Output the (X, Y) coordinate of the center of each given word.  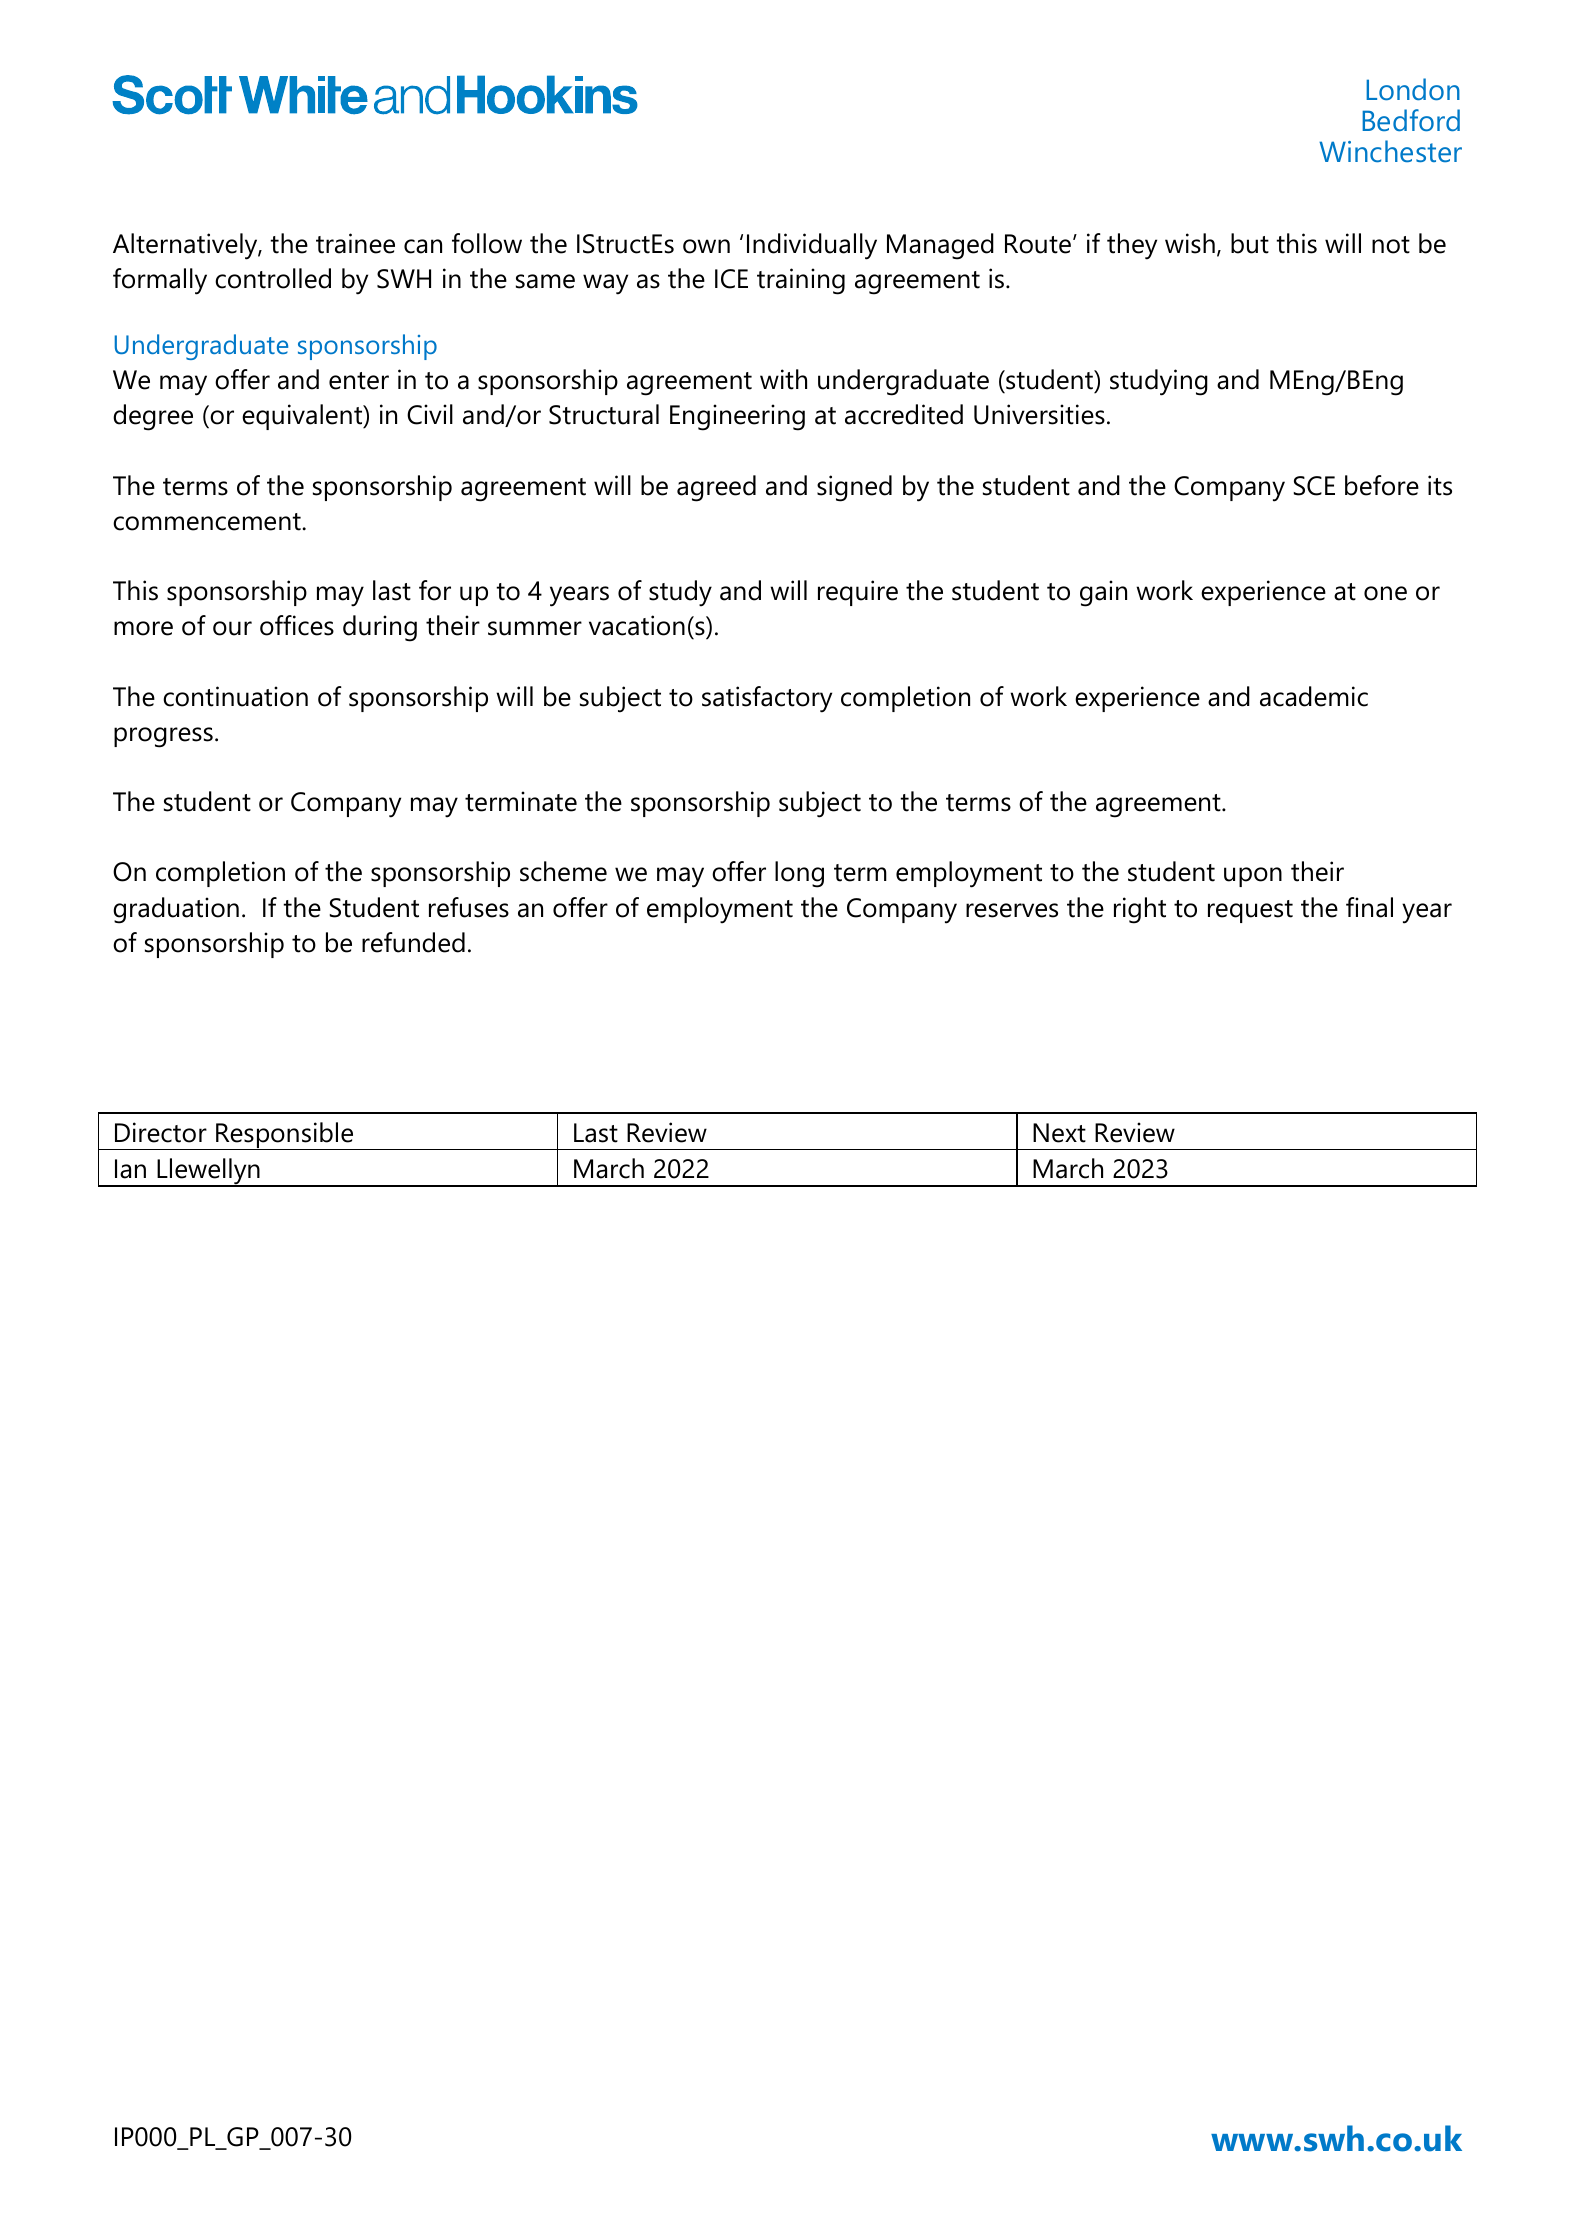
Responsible (285, 1136)
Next (1059, 1133)
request (1250, 911)
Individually (812, 246)
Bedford (1411, 120)
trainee (355, 243)
